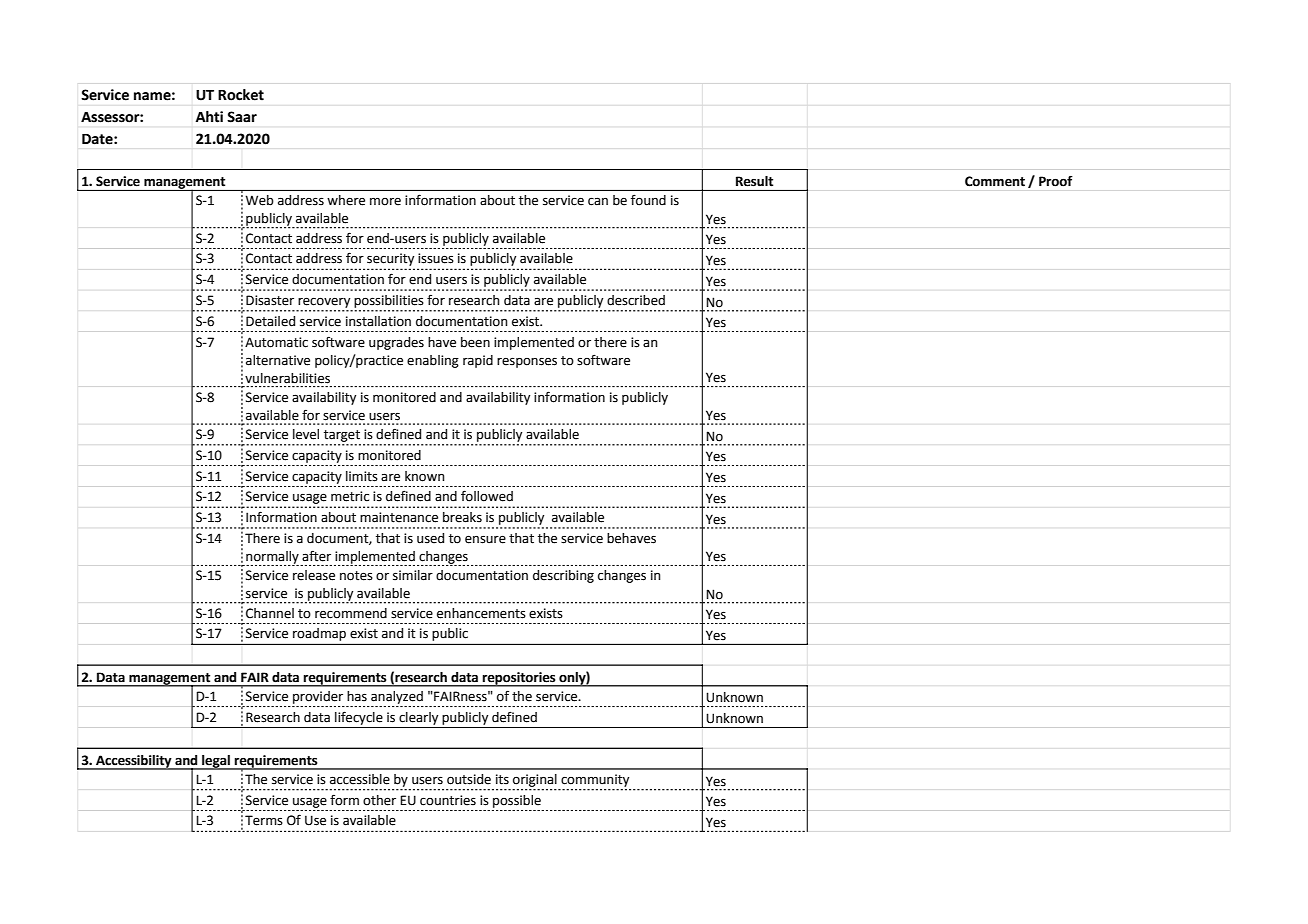  Describe the element at coordinates (481, 613) in the screenshot. I see `enhancements` at that location.
